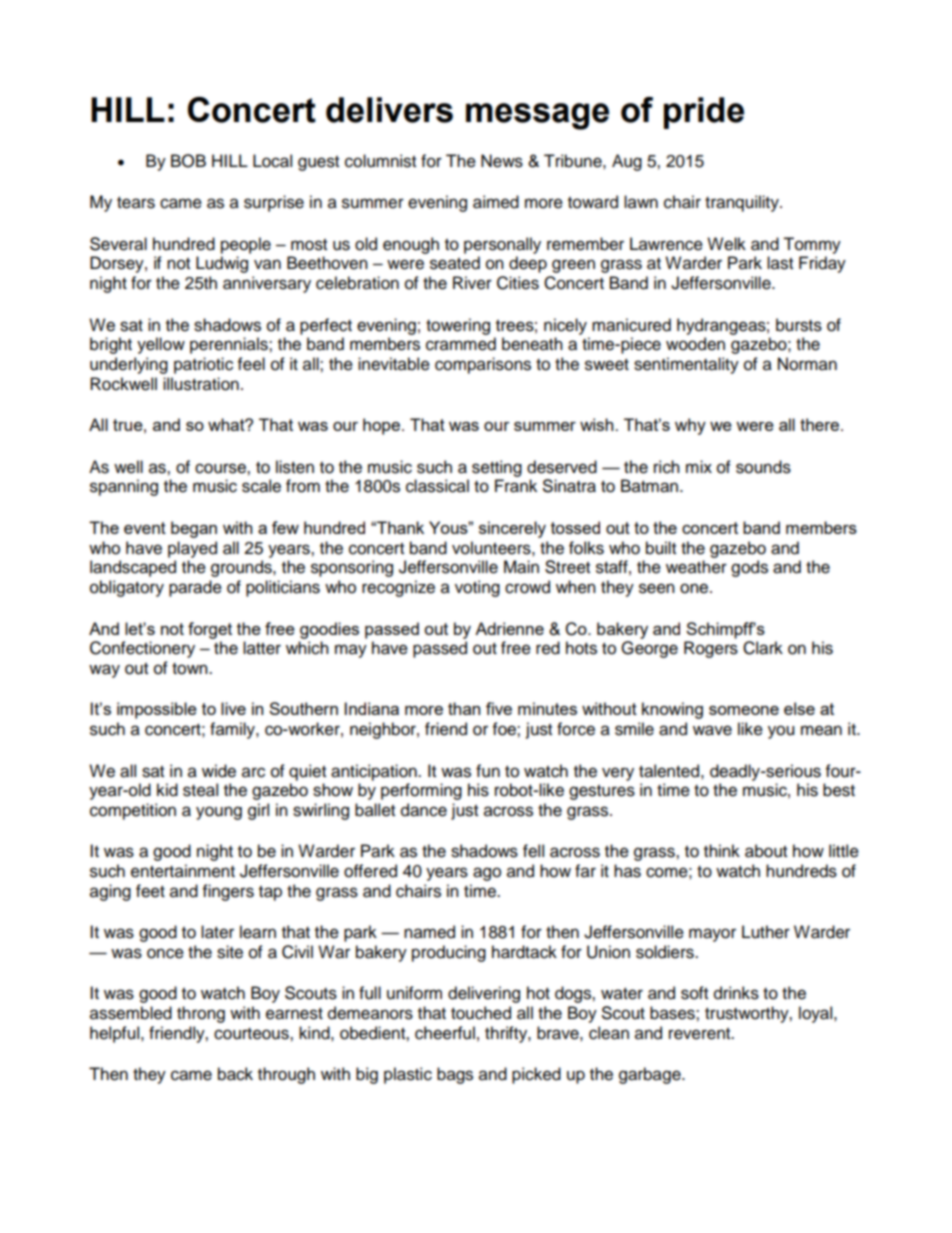  What do you see at coordinates (188, 161) in the document?
I see `BOB` at bounding box center [188, 161].
